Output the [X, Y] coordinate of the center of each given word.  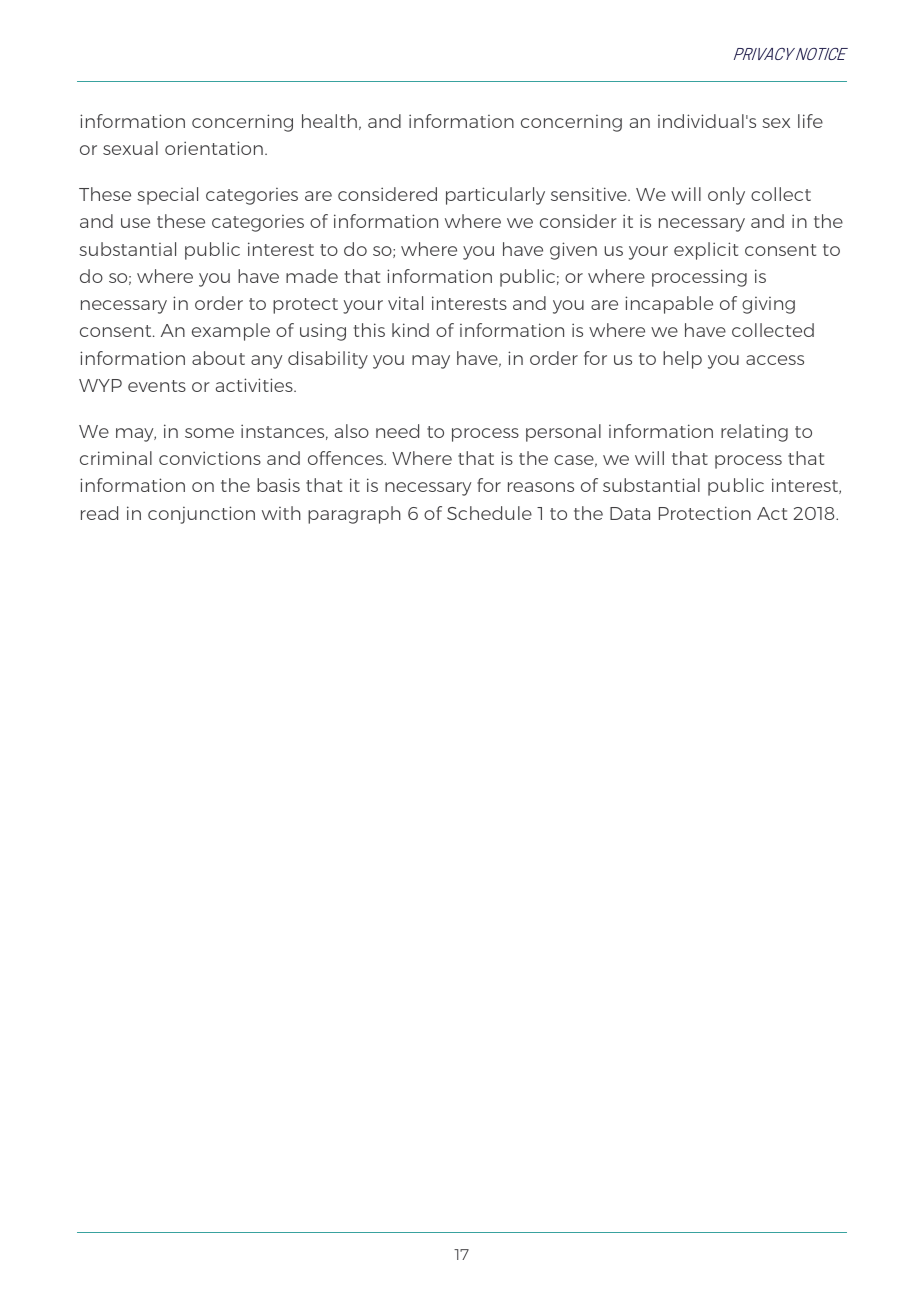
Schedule [489, 513]
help [682, 360]
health [329, 121]
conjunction [201, 515]
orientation [214, 148]
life [810, 121]
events [157, 386]
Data [630, 513]
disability [328, 360]
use [135, 223]
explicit [706, 251]
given [573, 251]
